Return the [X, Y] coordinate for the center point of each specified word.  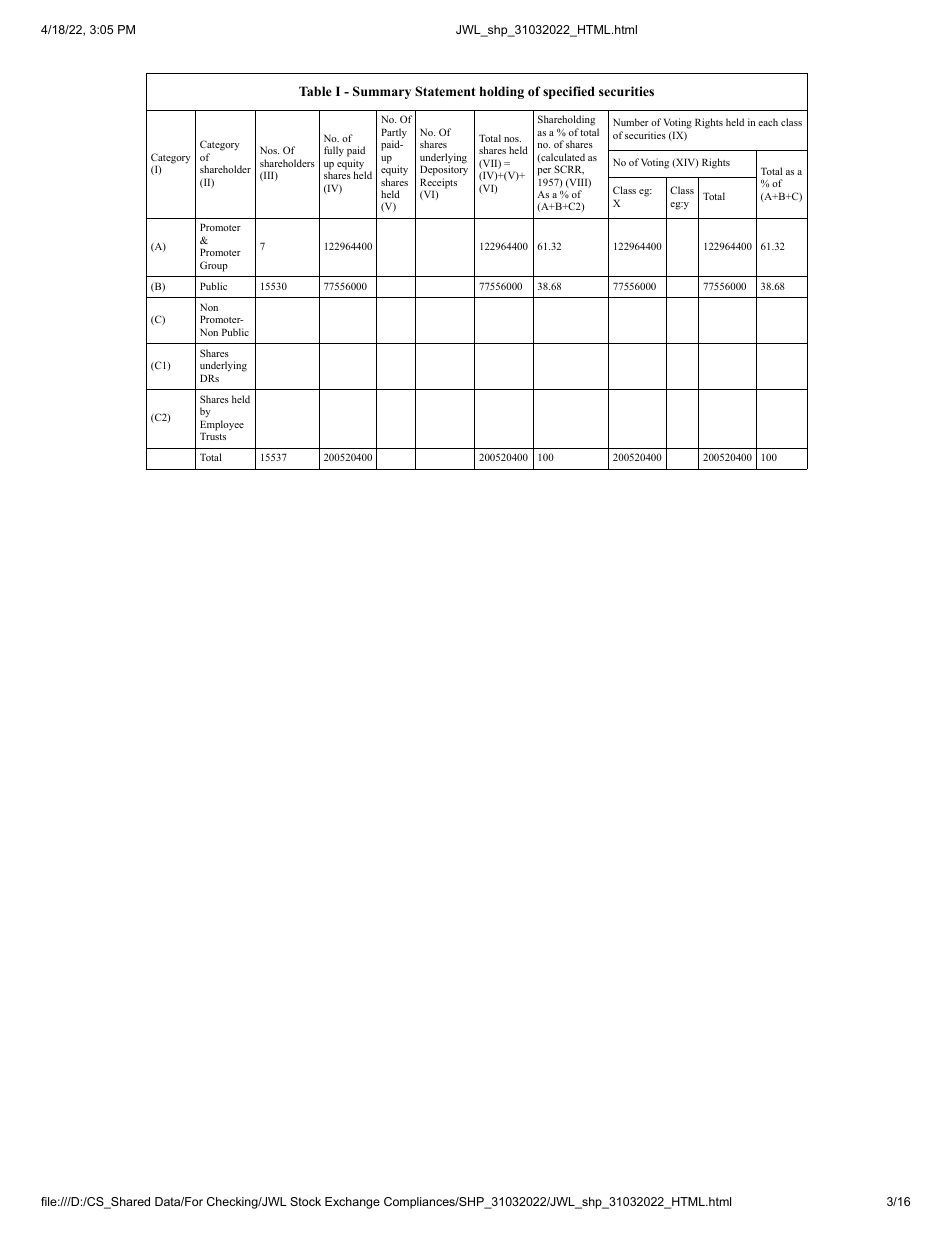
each [768, 122]
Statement [445, 91]
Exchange [352, 1203]
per [544, 172]
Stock [305, 1201]
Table [315, 91]
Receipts [438, 184]
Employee [222, 426]
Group [214, 266]
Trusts [213, 436]
